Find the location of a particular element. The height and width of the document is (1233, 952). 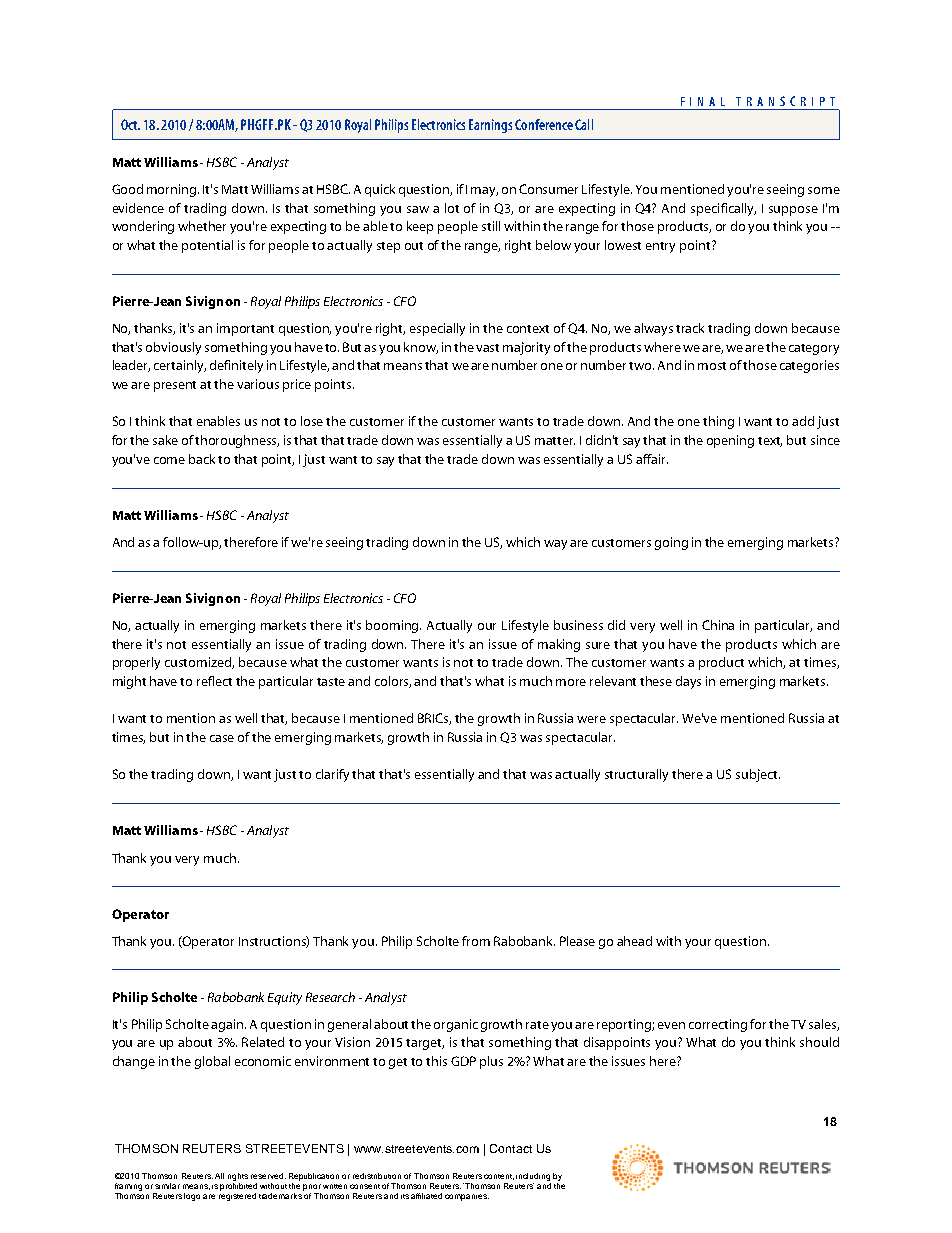

most is located at coordinates (712, 366).
